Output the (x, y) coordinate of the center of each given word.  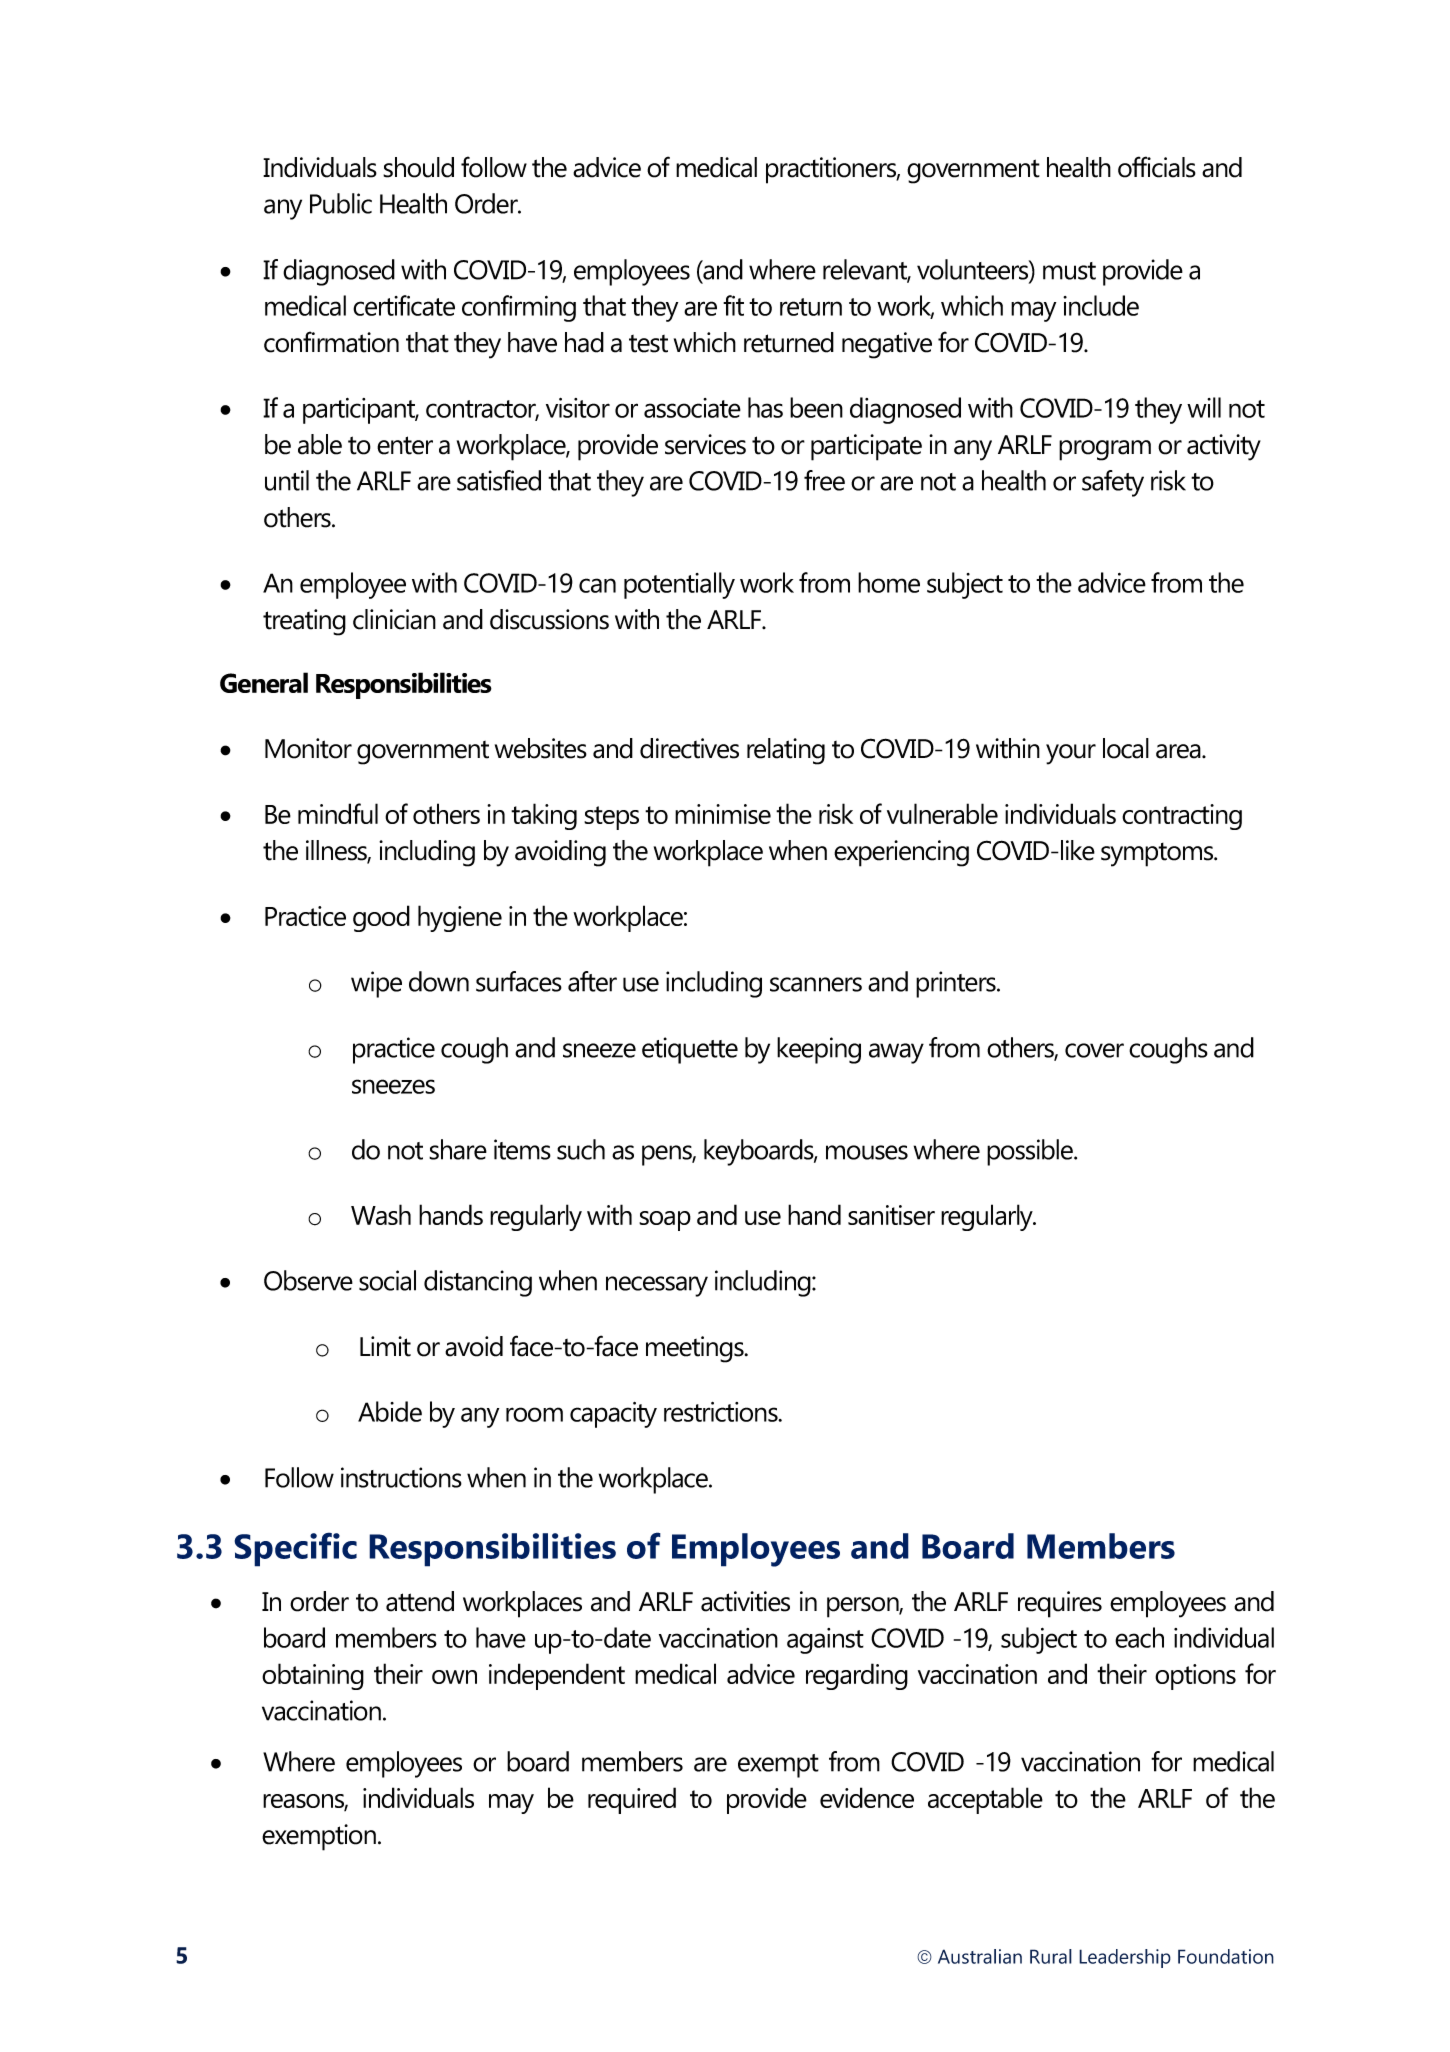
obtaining (313, 1676)
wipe (376, 984)
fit (733, 305)
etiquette (690, 1050)
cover (1094, 1050)
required (632, 1800)
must (1069, 271)
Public (341, 203)
